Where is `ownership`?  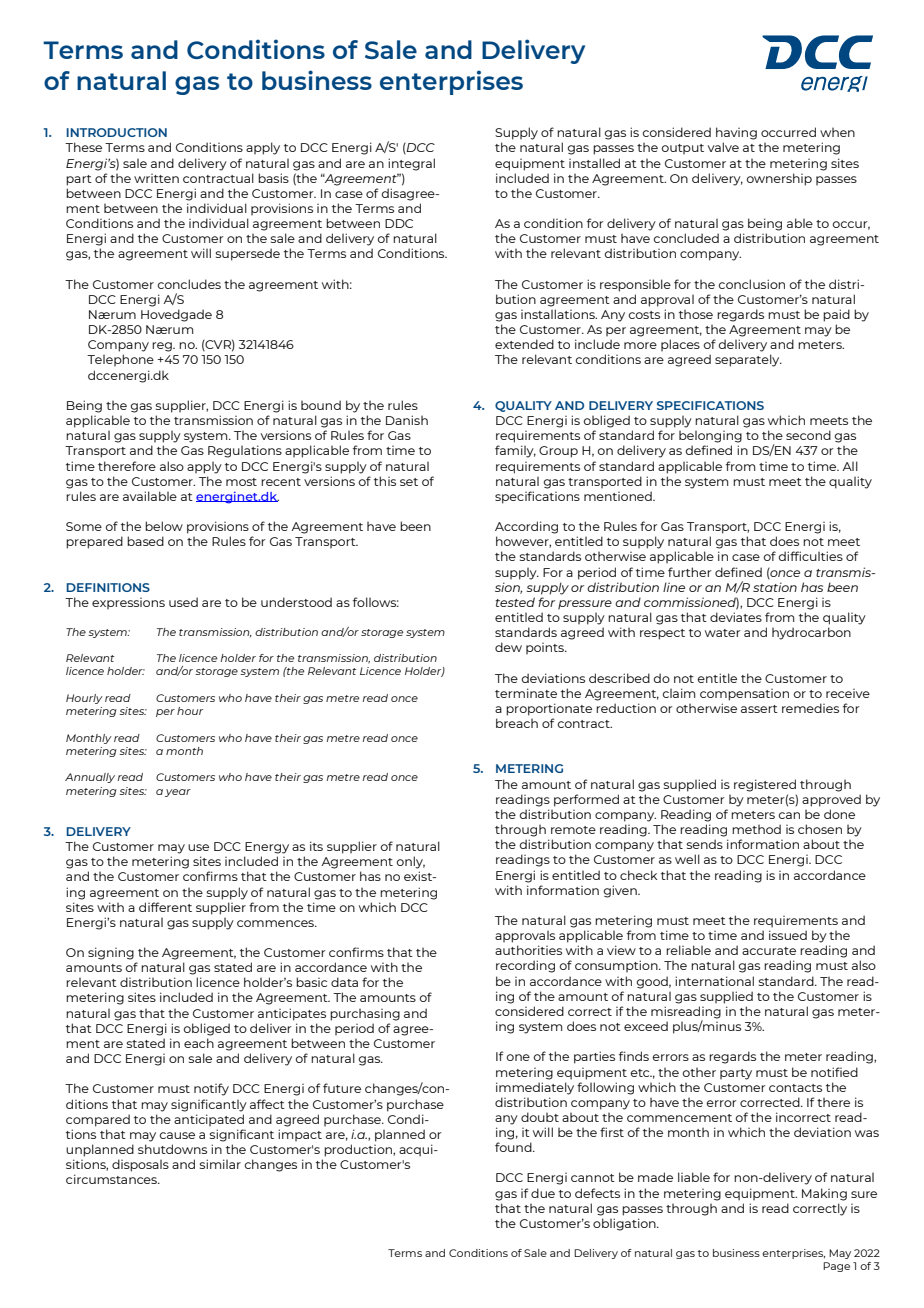 ownership is located at coordinates (779, 179).
